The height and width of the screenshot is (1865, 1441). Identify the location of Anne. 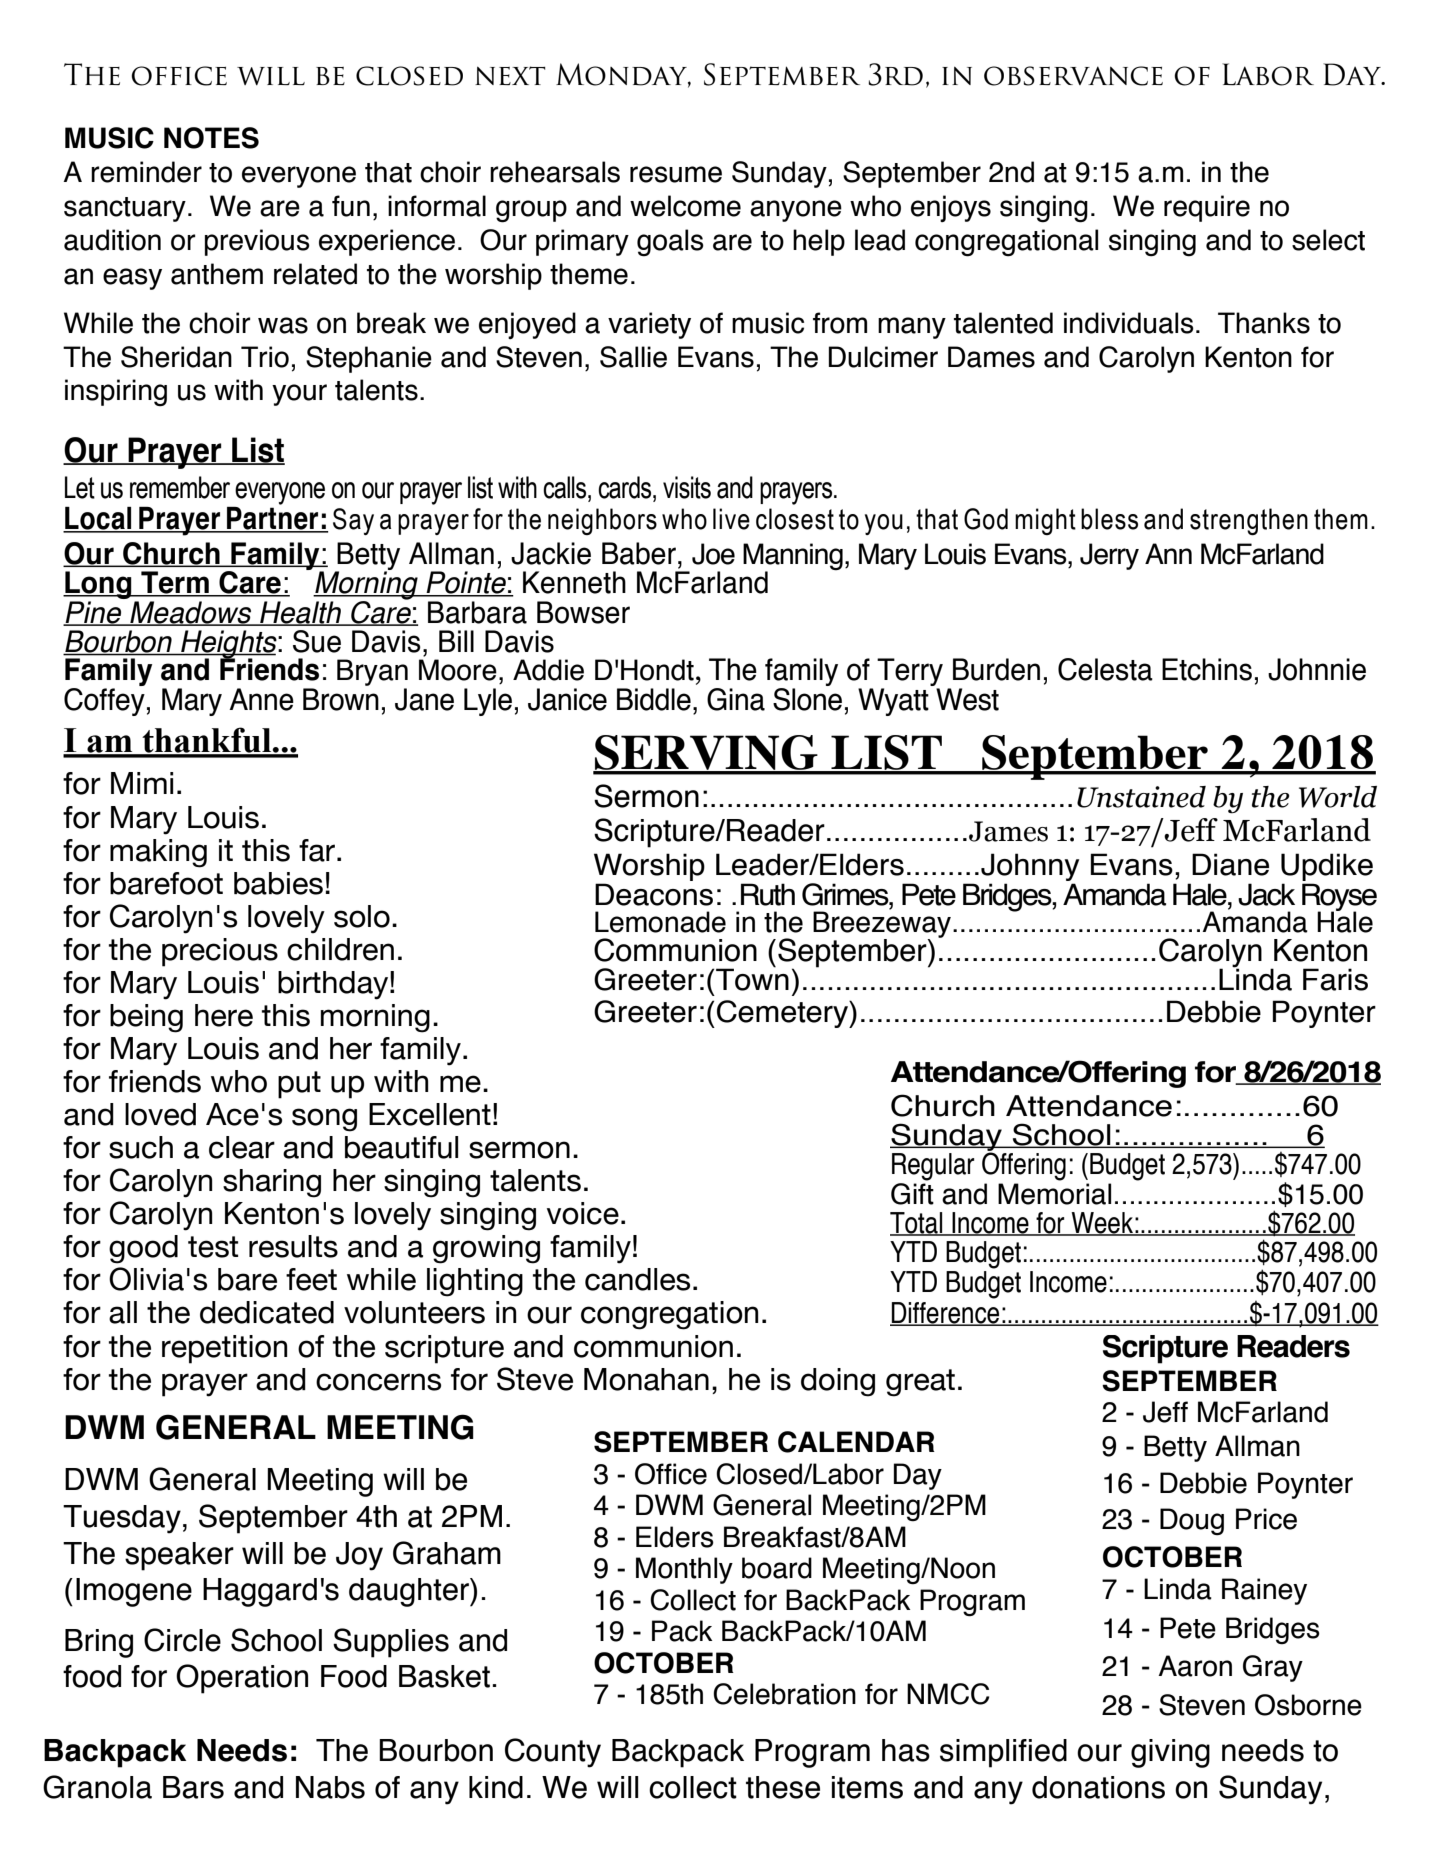
(261, 699).
